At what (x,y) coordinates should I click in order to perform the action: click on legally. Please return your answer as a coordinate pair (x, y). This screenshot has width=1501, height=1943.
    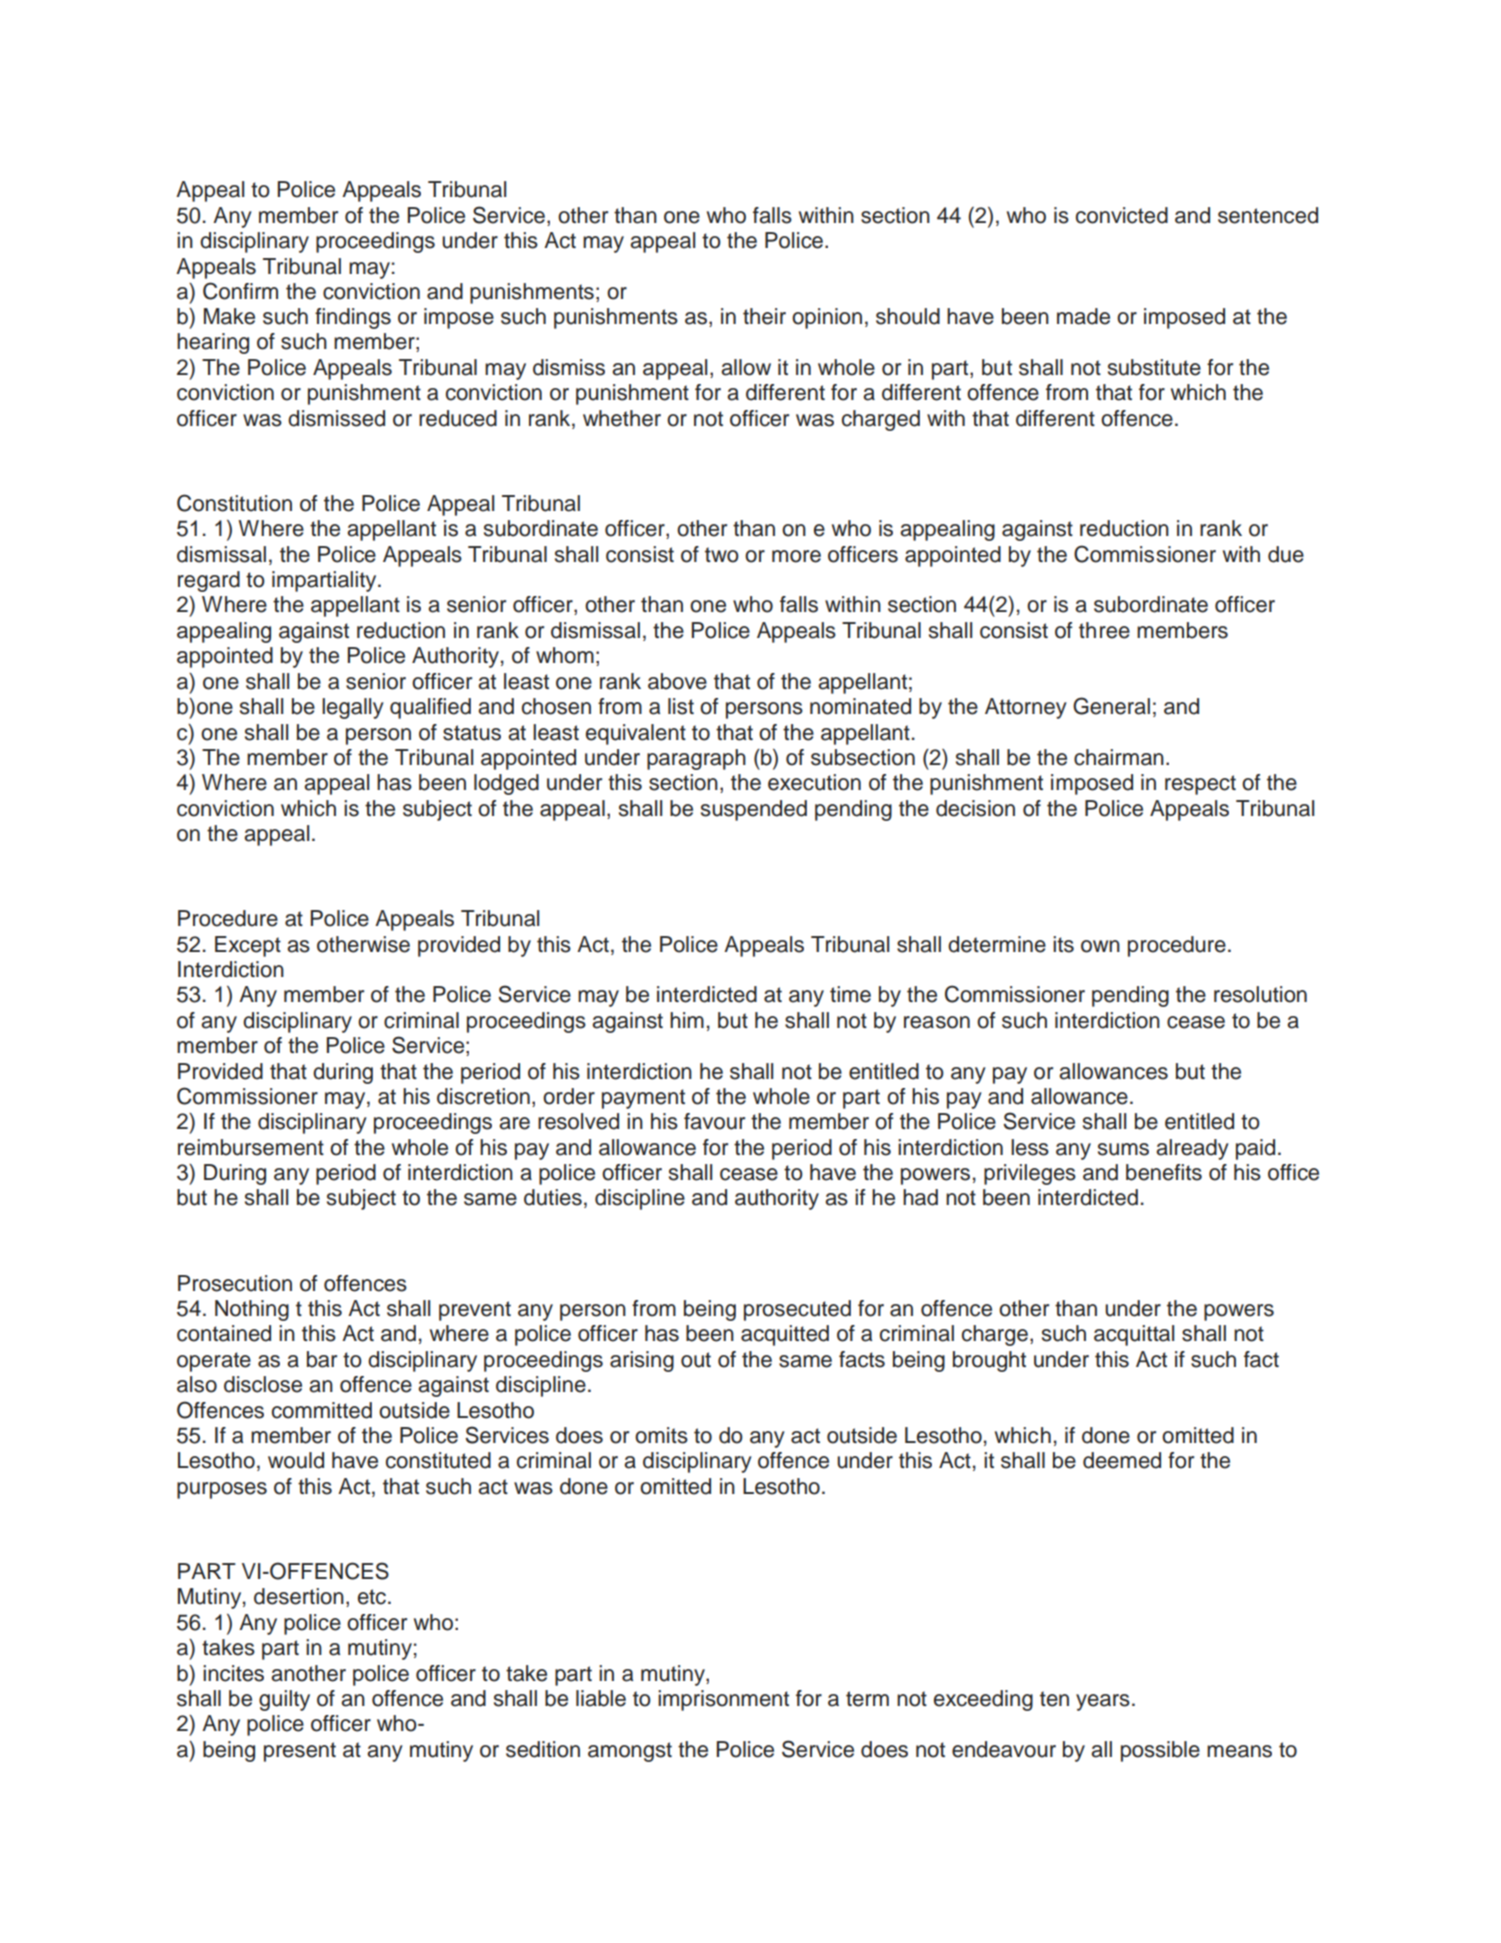
    Looking at the image, I should click on (353, 708).
